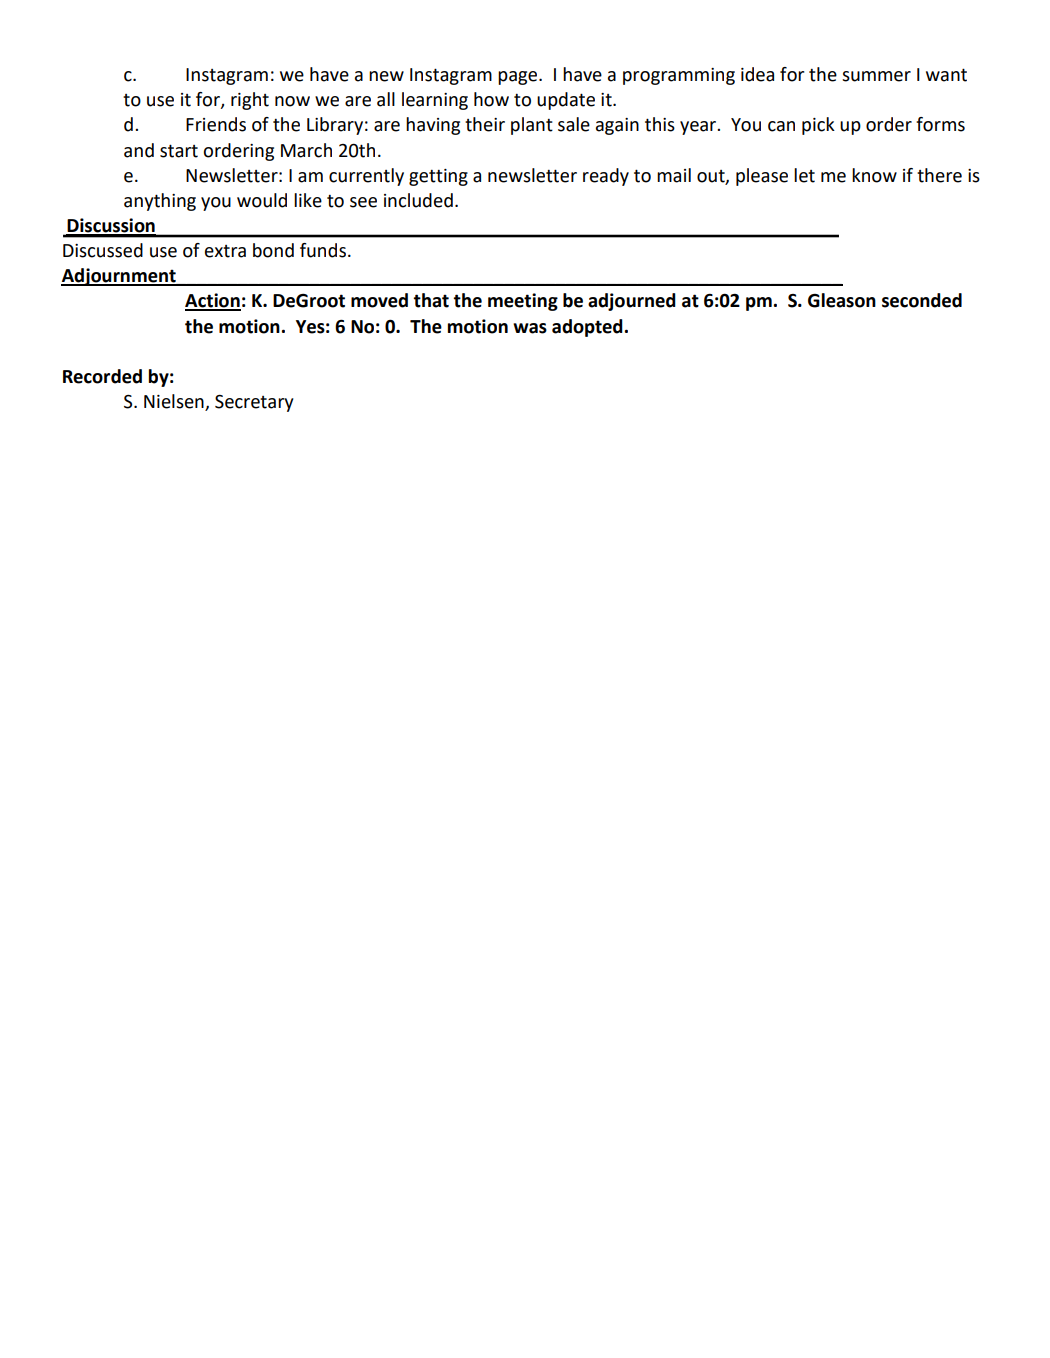  Describe the element at coordinates (225, 251) in the screenshot. I see `extra` at that location.
